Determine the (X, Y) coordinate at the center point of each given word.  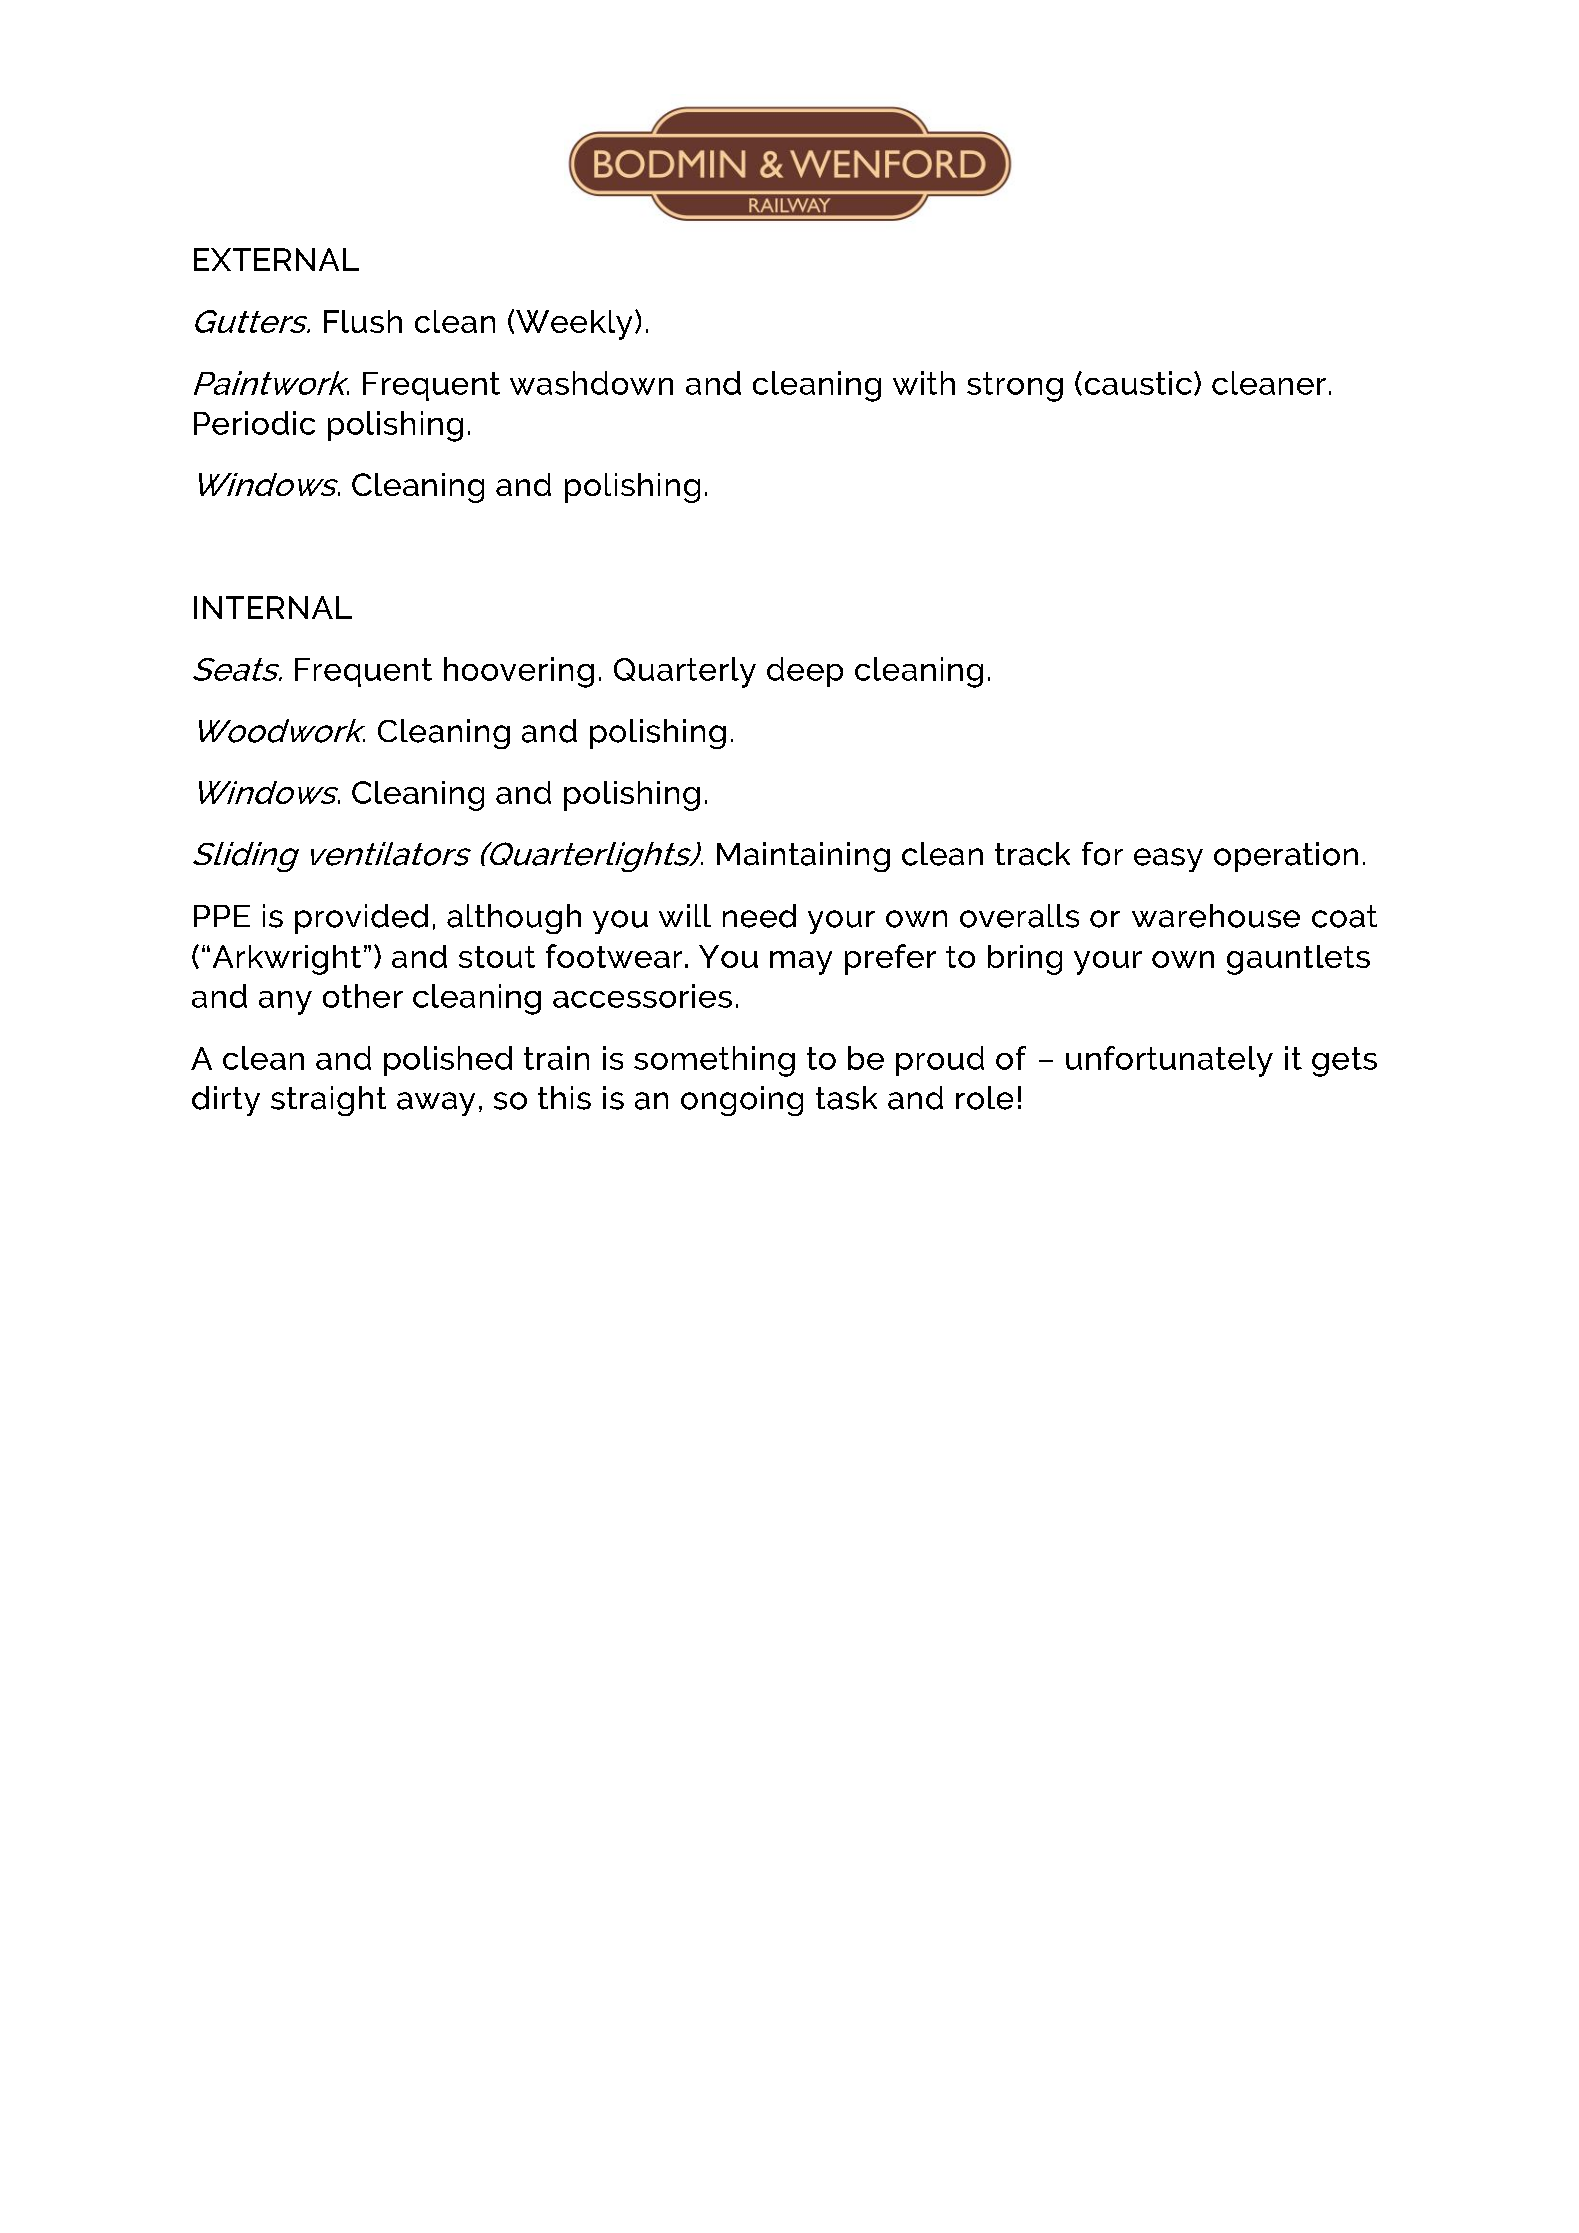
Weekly (574, 325)
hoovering (519, 672)
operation (1286, 857)
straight (328, 1101)
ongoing (742, 1101)
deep (805, 672)
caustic (1138, 383)
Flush (363, 321)
